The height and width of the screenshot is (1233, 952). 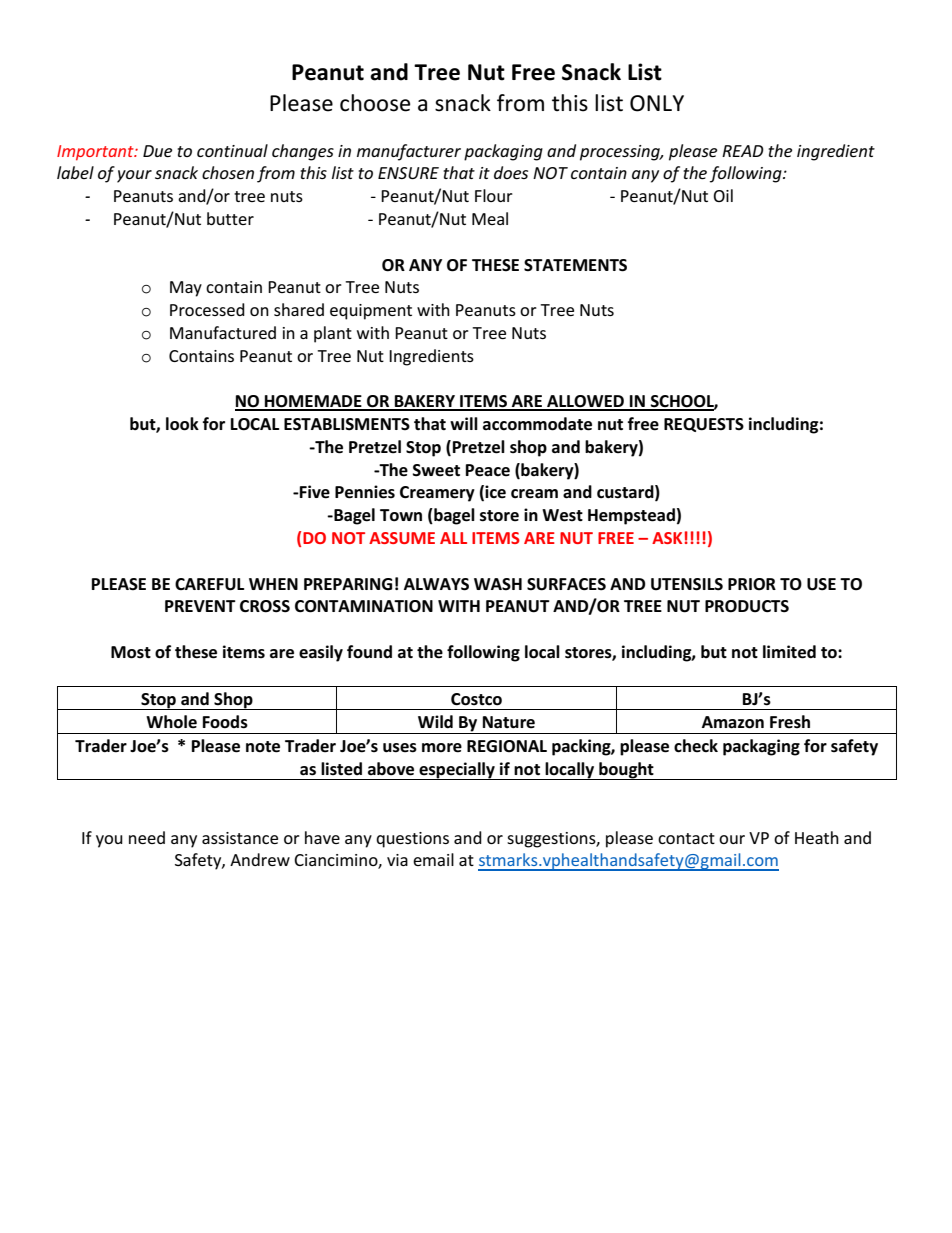 What do you see at coordinates (575, 265) in the screenshot?
I see `STATEMENTS` at bounding box center [575, 265].
